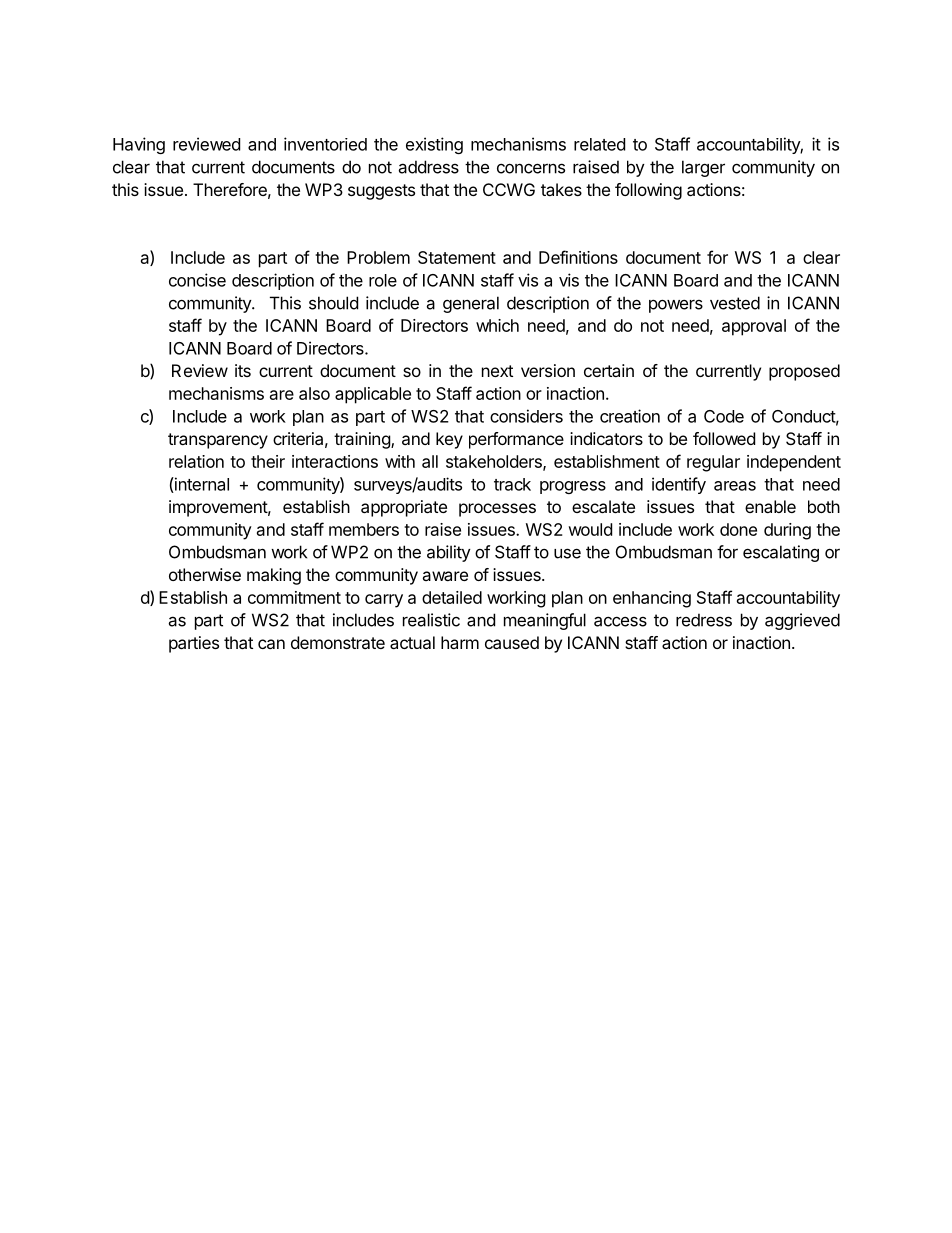  I want to click on Having, so click(139, 145).
